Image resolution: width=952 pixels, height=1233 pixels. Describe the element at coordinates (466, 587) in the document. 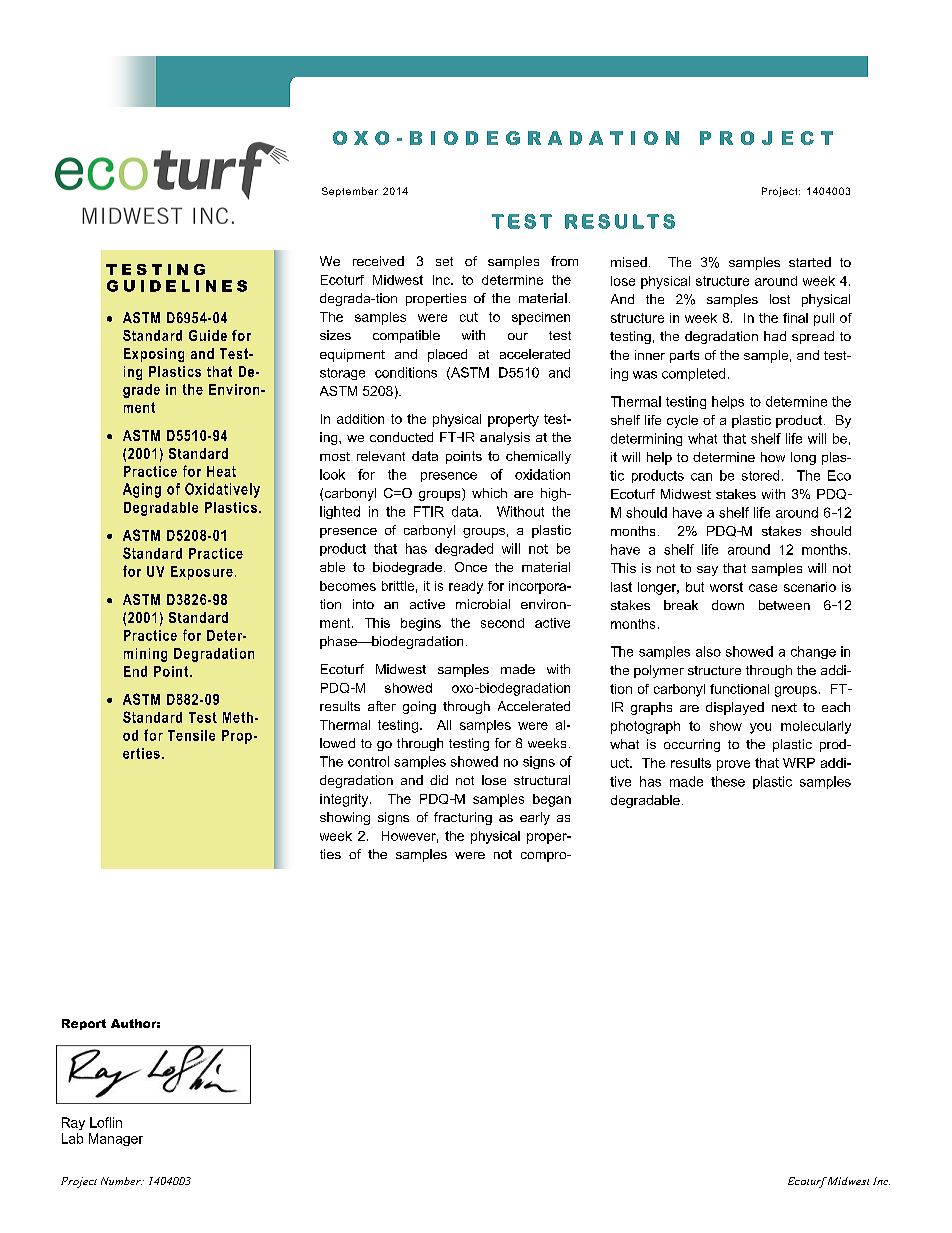

I see `ready` at that location.
